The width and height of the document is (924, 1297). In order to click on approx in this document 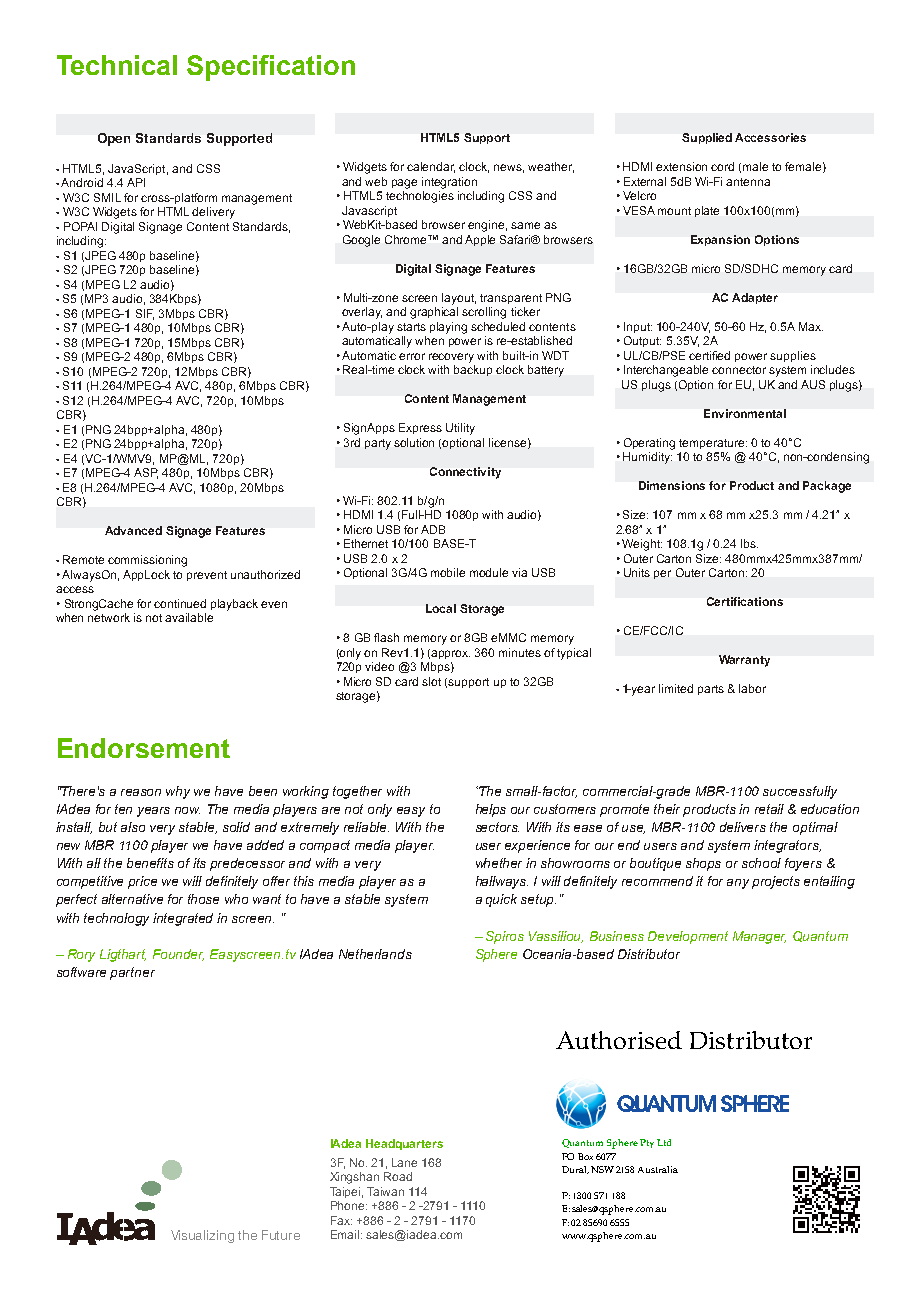, I will do `click(450, 654)`.
